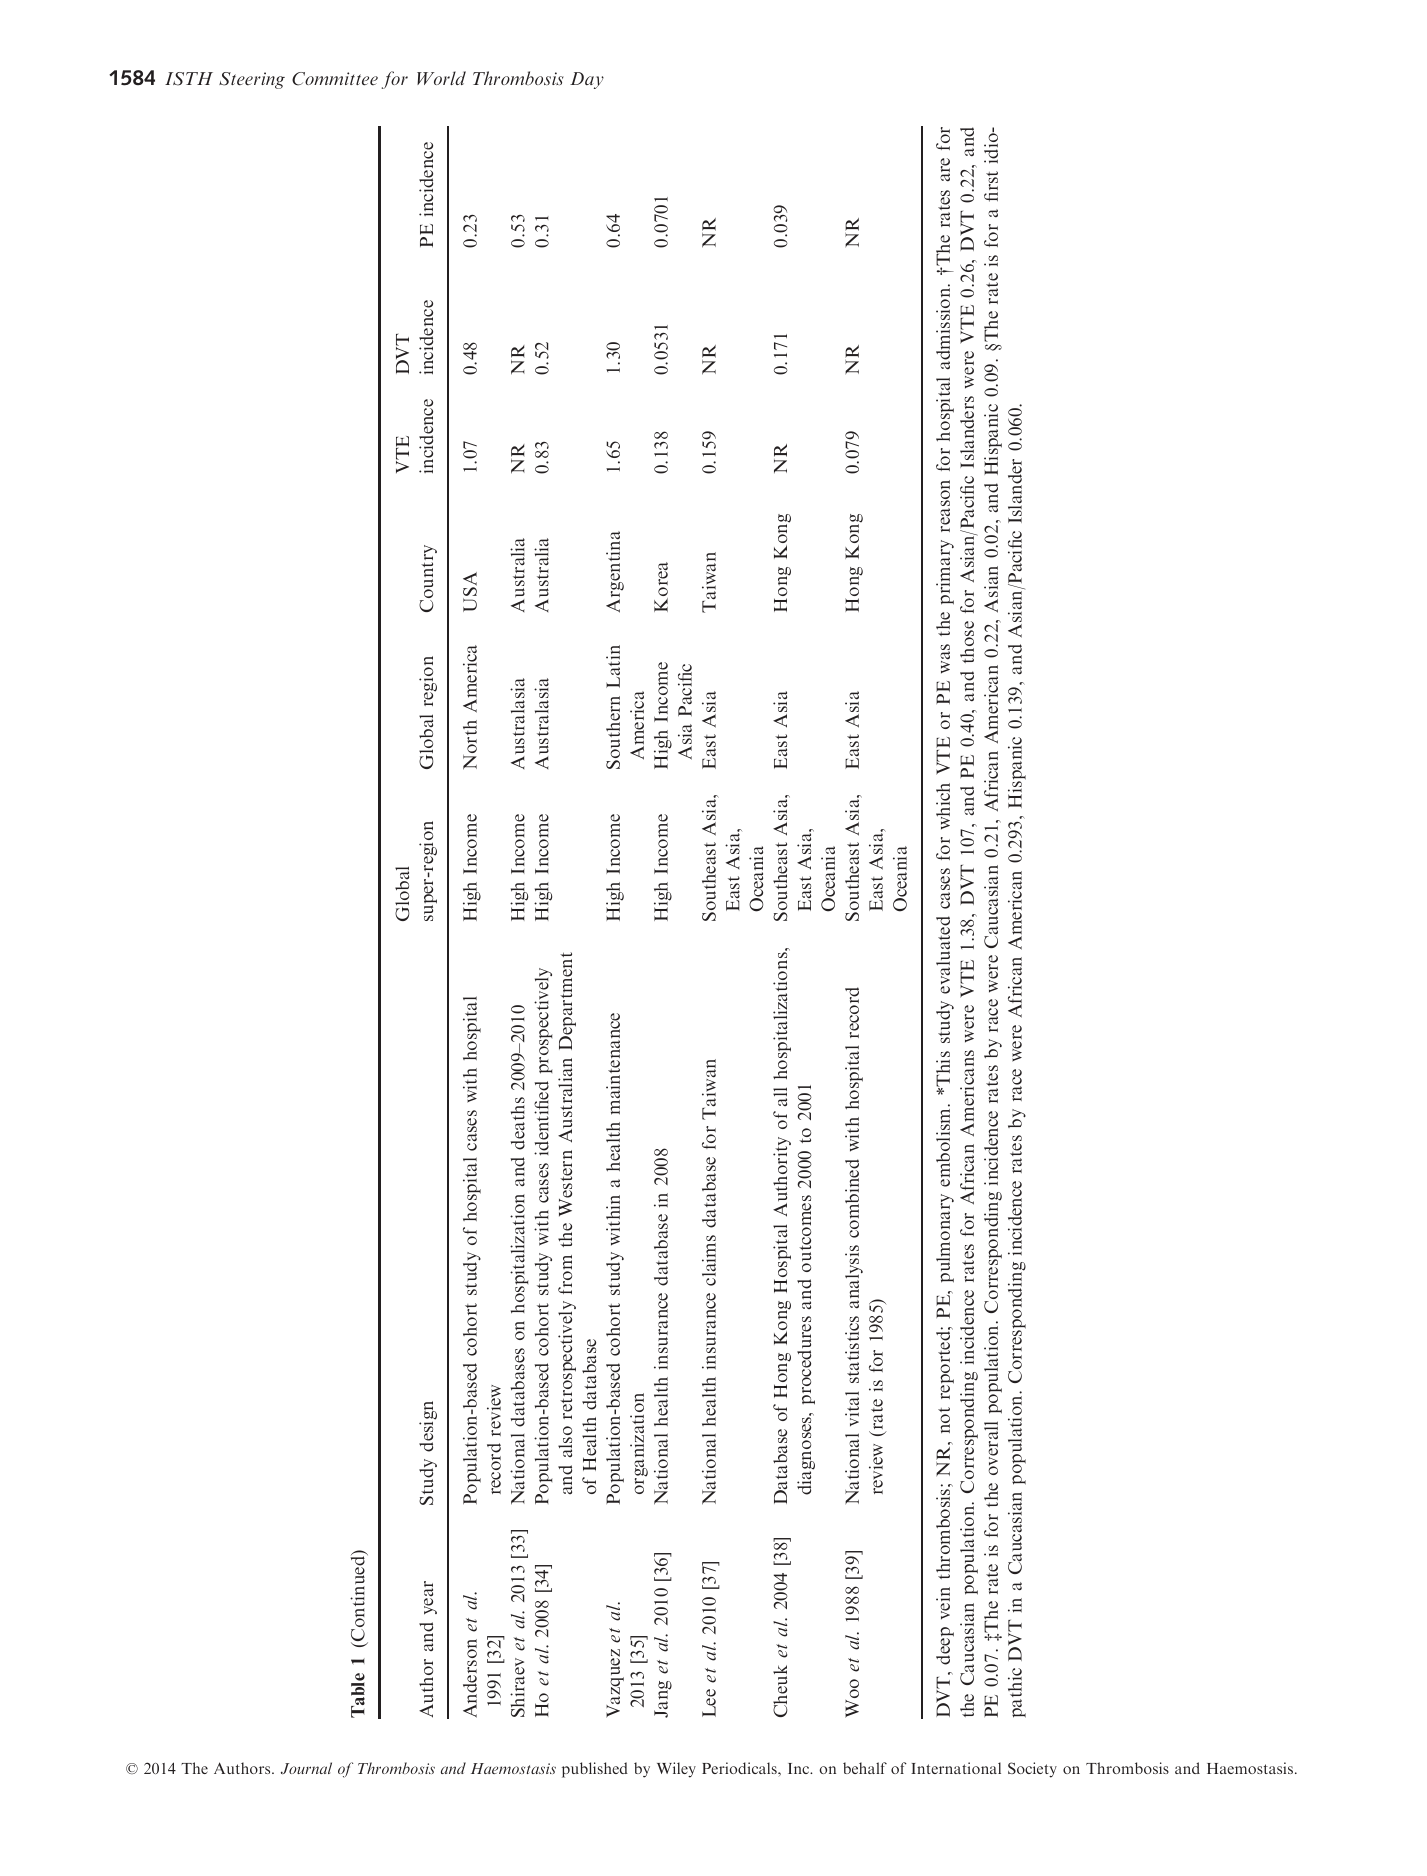  I want to click on Wiley, so click(676, 1770).
